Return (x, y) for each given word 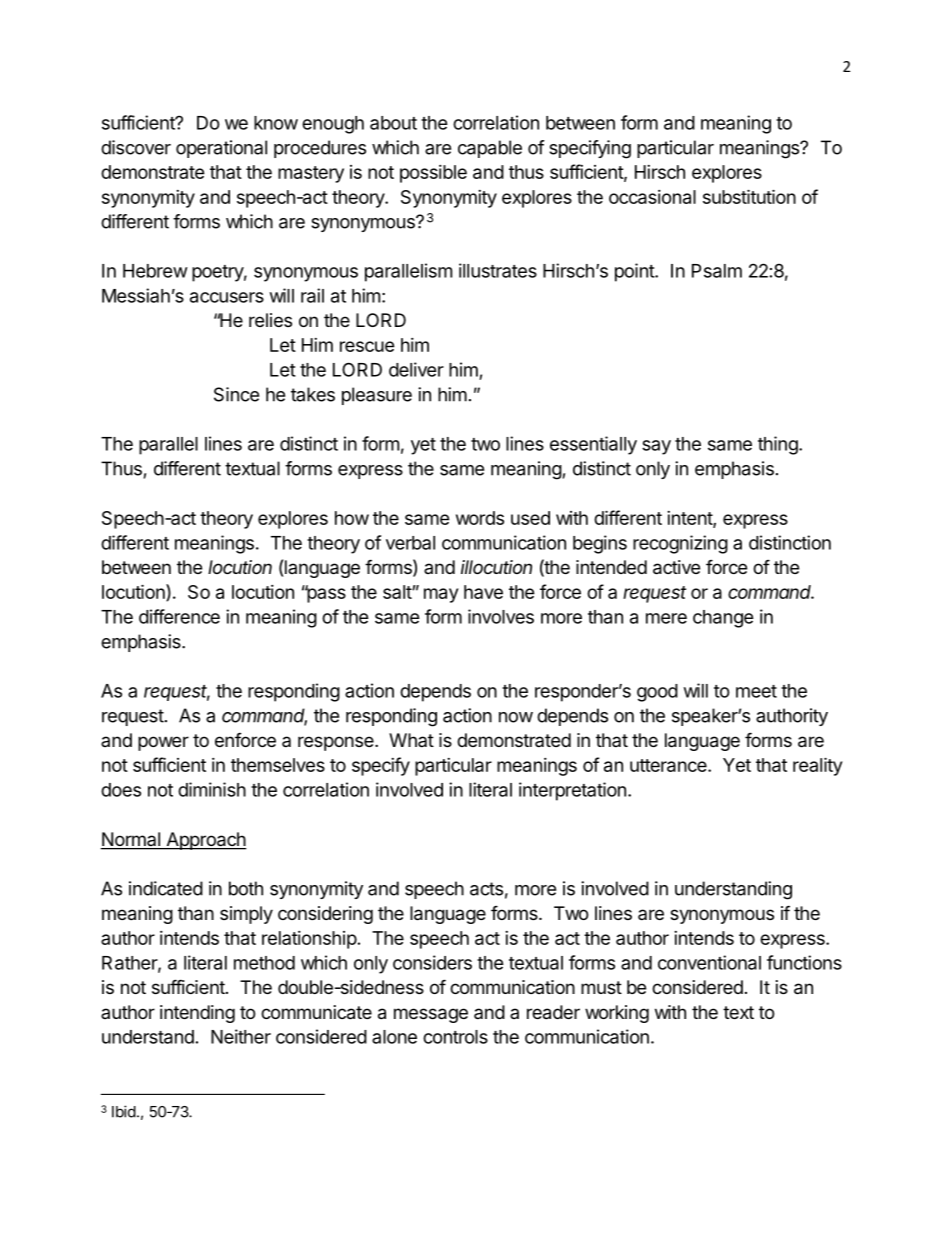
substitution (749, 196)
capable (490, 149)
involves (501, 616)
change (723, 619)
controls (455, 1037)
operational (221, 149)
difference (179, 616)
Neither (241, 1036)
